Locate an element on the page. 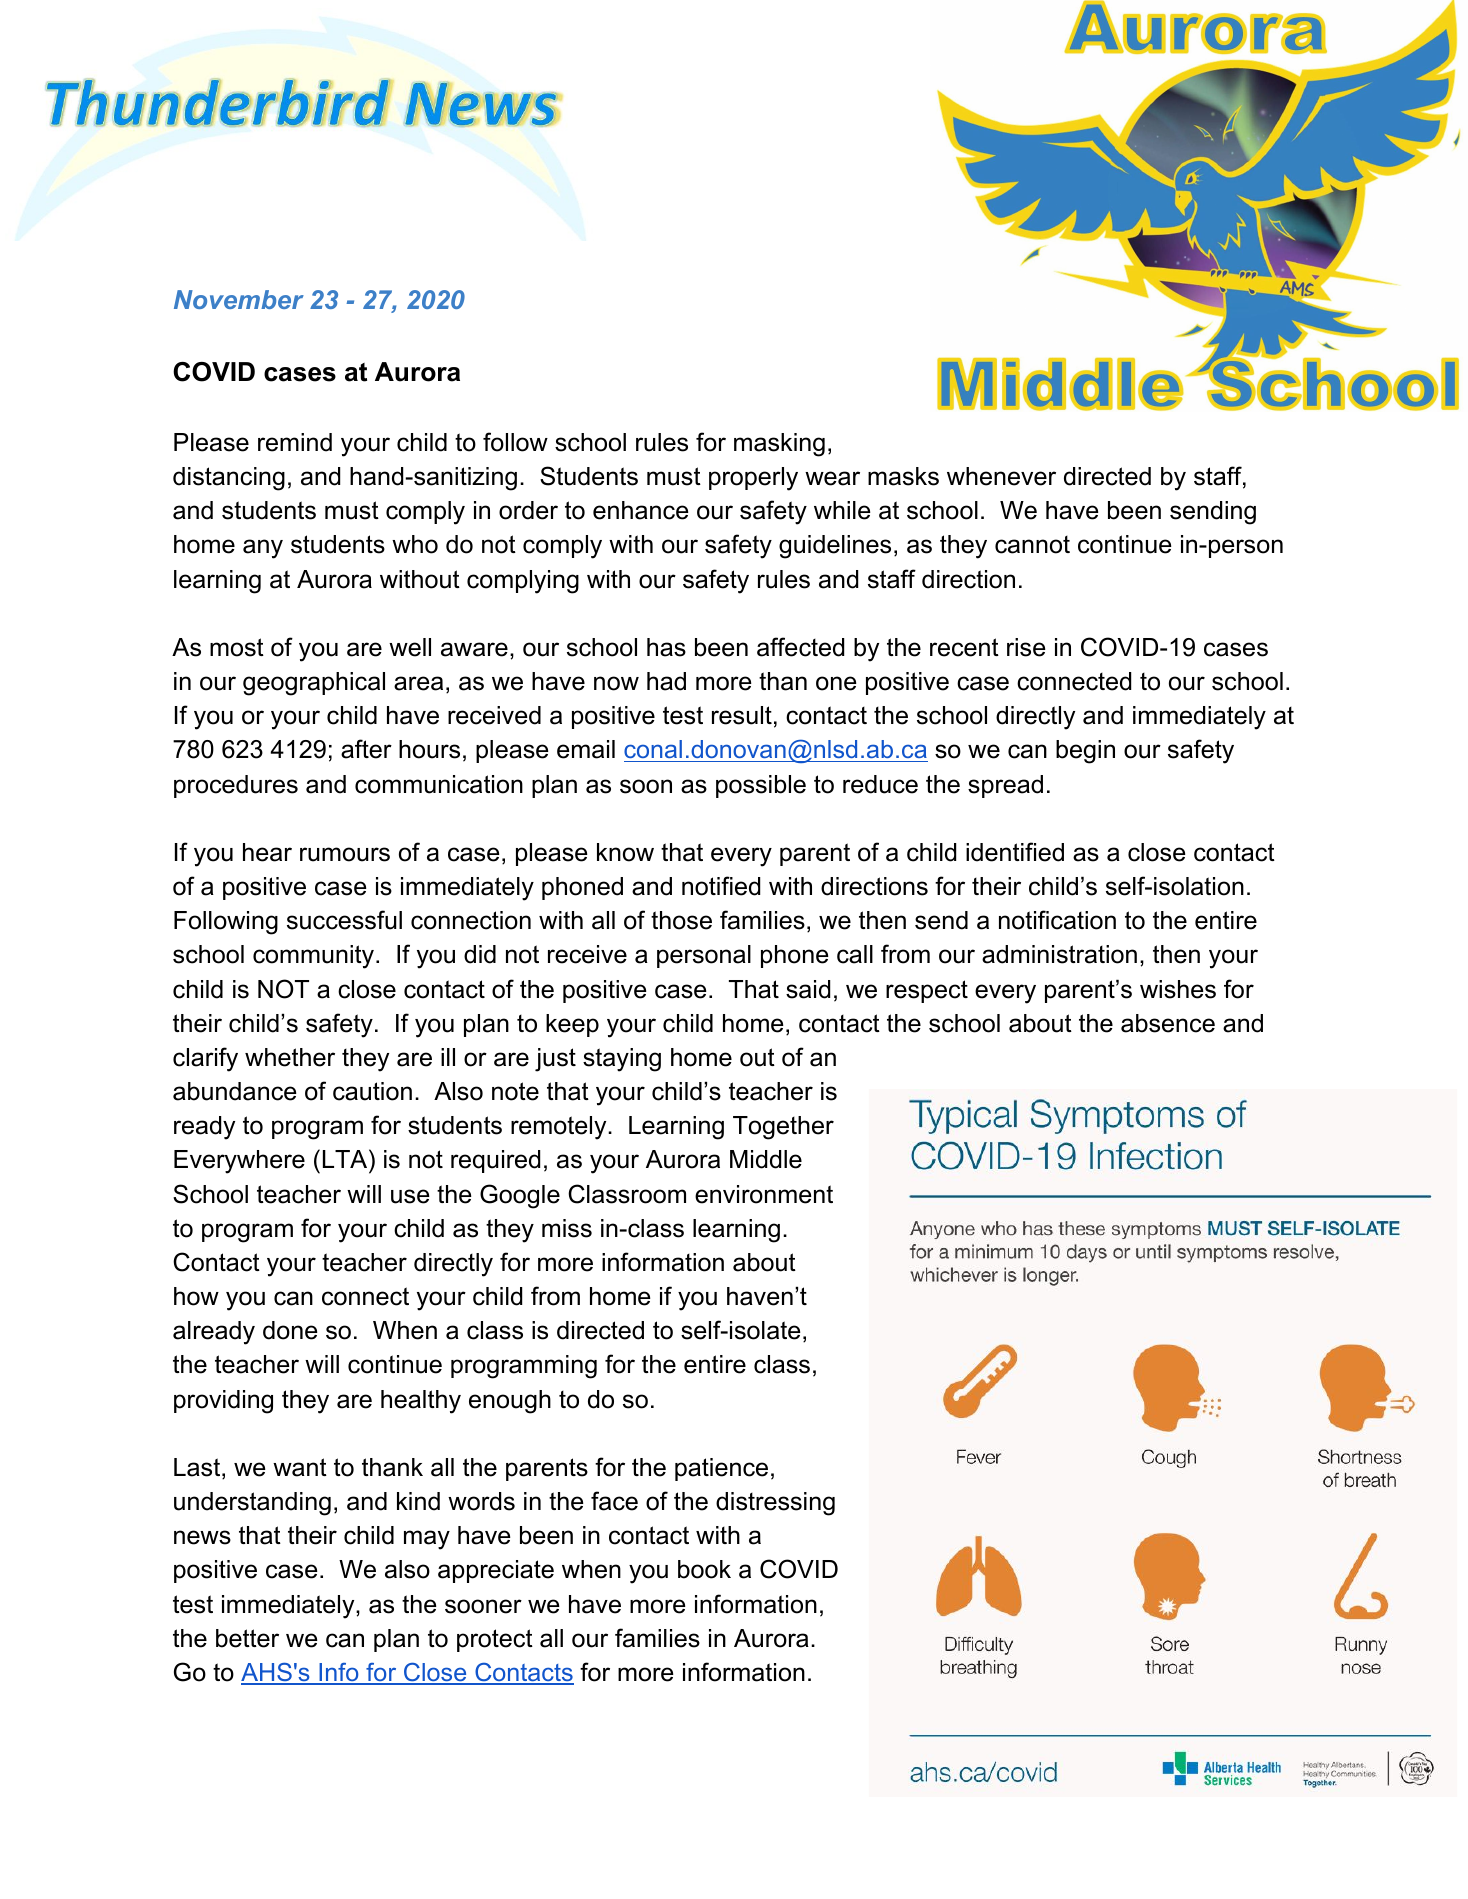 The width and height of the document is (1468, 1899). absence is located at coordinates (1168, 1023).
